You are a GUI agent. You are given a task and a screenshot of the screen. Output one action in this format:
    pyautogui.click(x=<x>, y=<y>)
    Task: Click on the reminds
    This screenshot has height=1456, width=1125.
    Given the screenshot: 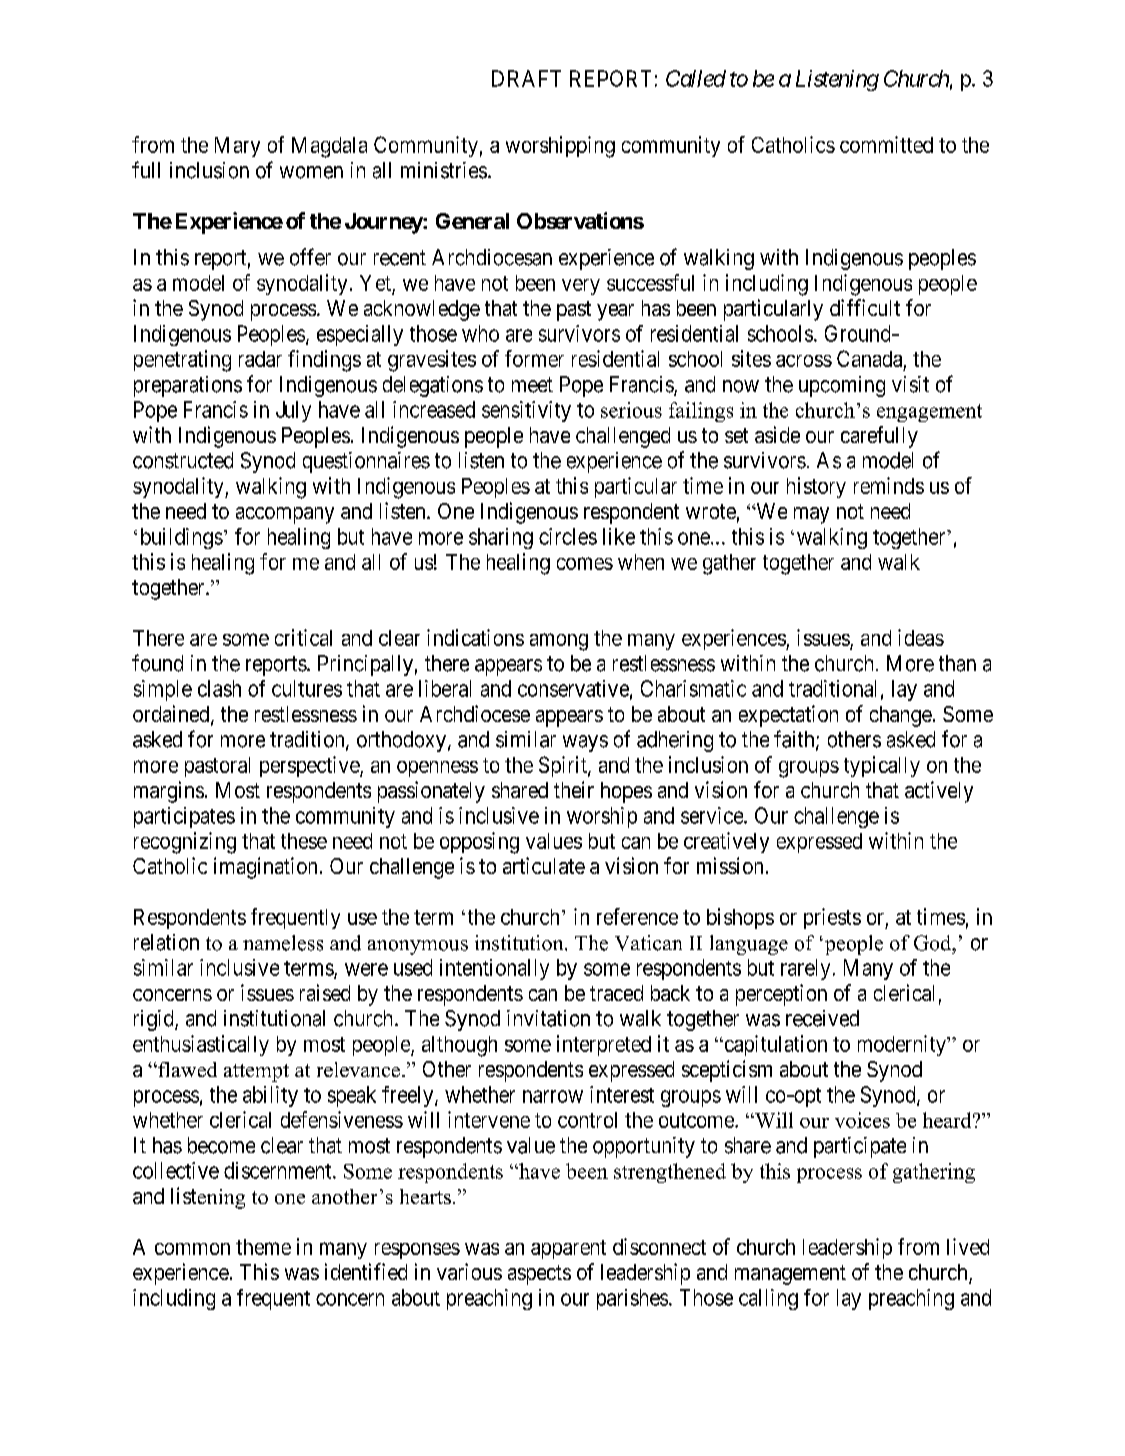 What is the action you would take?
    pyautogui.click(x=889, y=485)
